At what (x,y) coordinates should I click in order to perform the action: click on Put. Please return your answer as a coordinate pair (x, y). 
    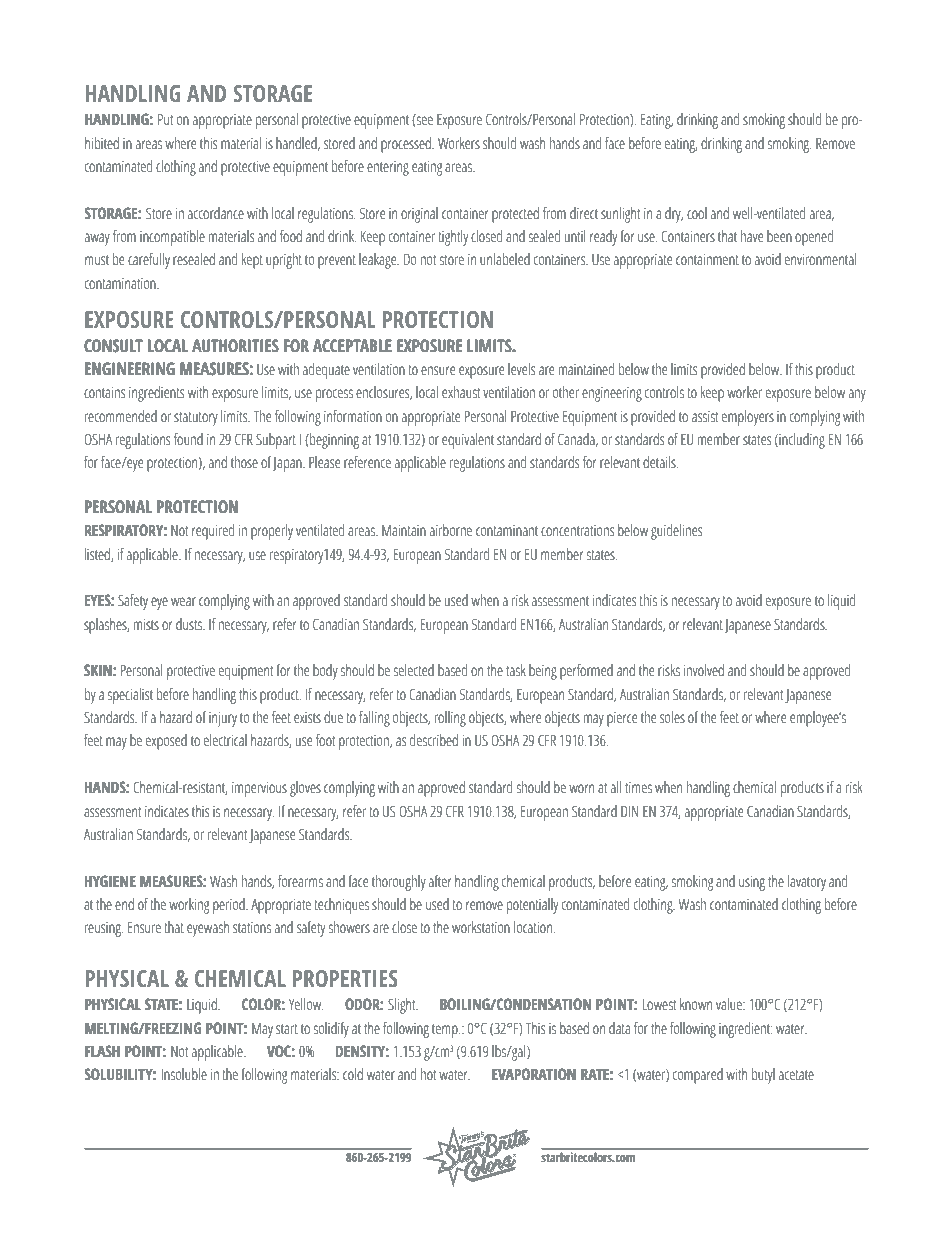
    Looking at the image, I should click on (165, 120).
